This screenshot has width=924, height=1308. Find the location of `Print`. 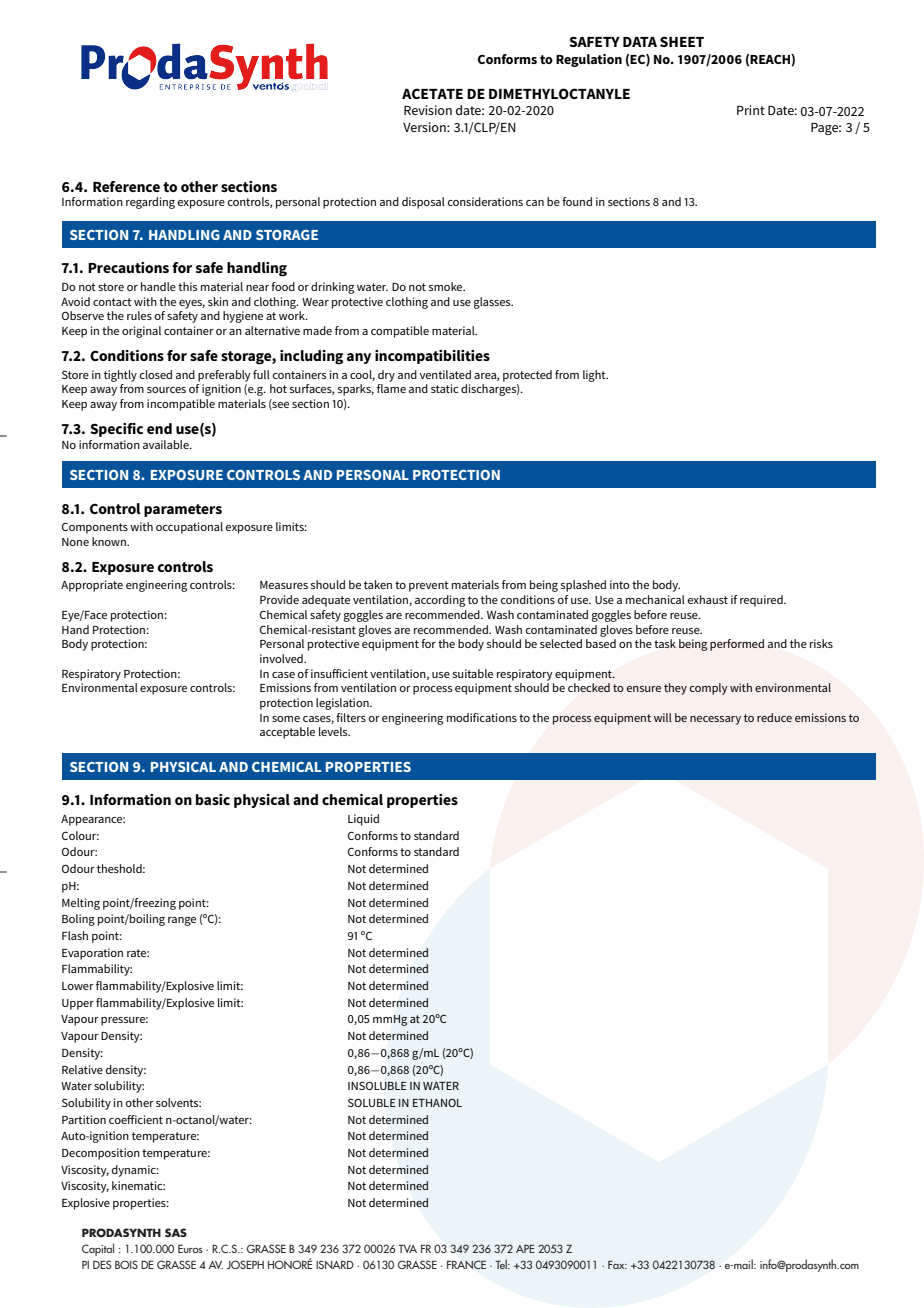

Print is located at coordinates (751, 110).
